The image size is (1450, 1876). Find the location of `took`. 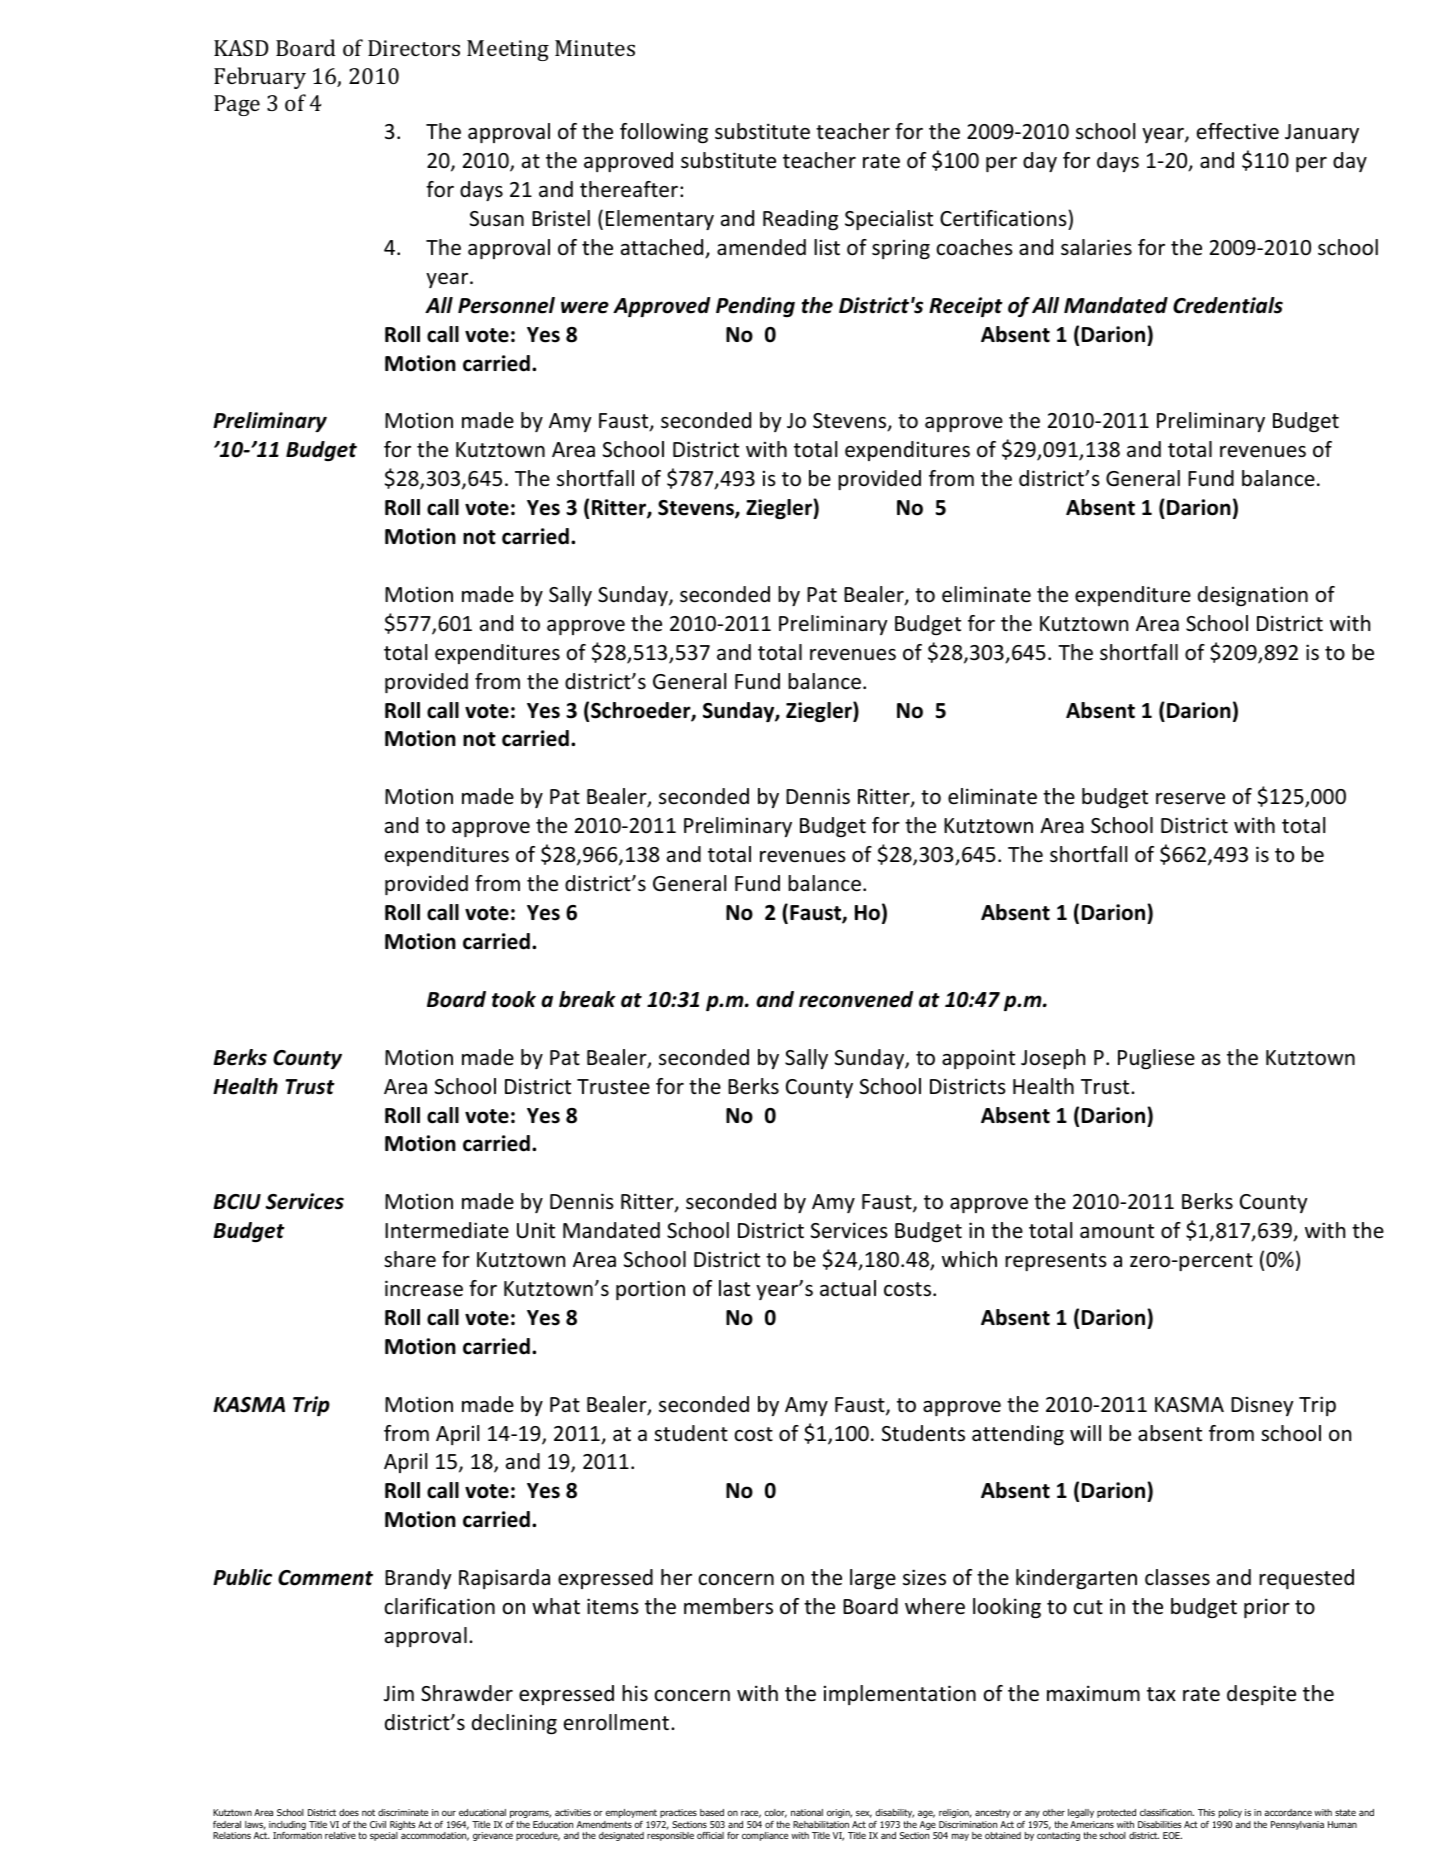

took is located at coordinates (514, 999).
